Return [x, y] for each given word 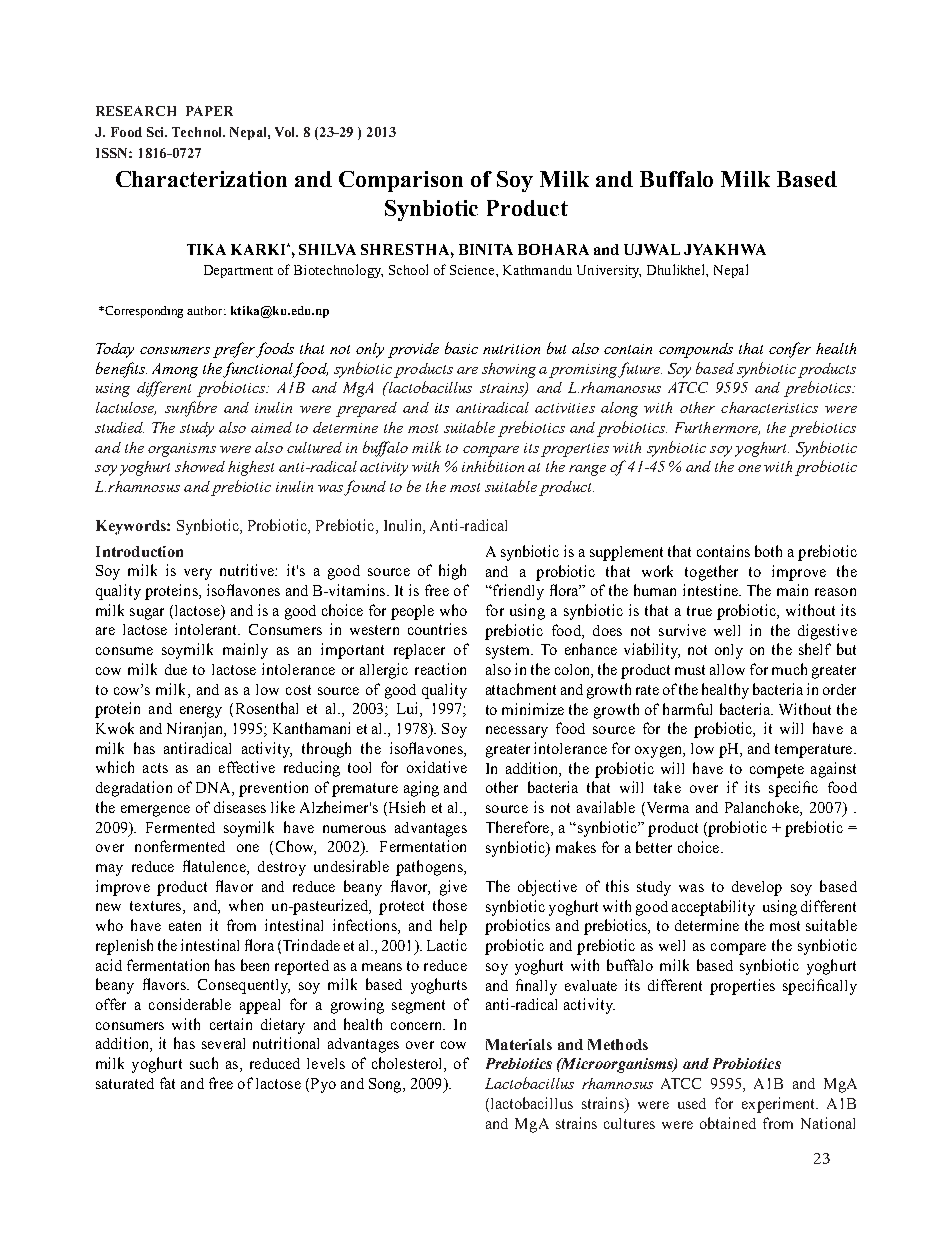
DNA [214, 789]
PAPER [209, 111]
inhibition [493, 466]
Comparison [401, 181]
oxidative [437, 767]
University [609, 271]
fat [167, 1083]
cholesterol [408, 1064]
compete [777, 771]
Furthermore [717, 428]
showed [200, 466]
